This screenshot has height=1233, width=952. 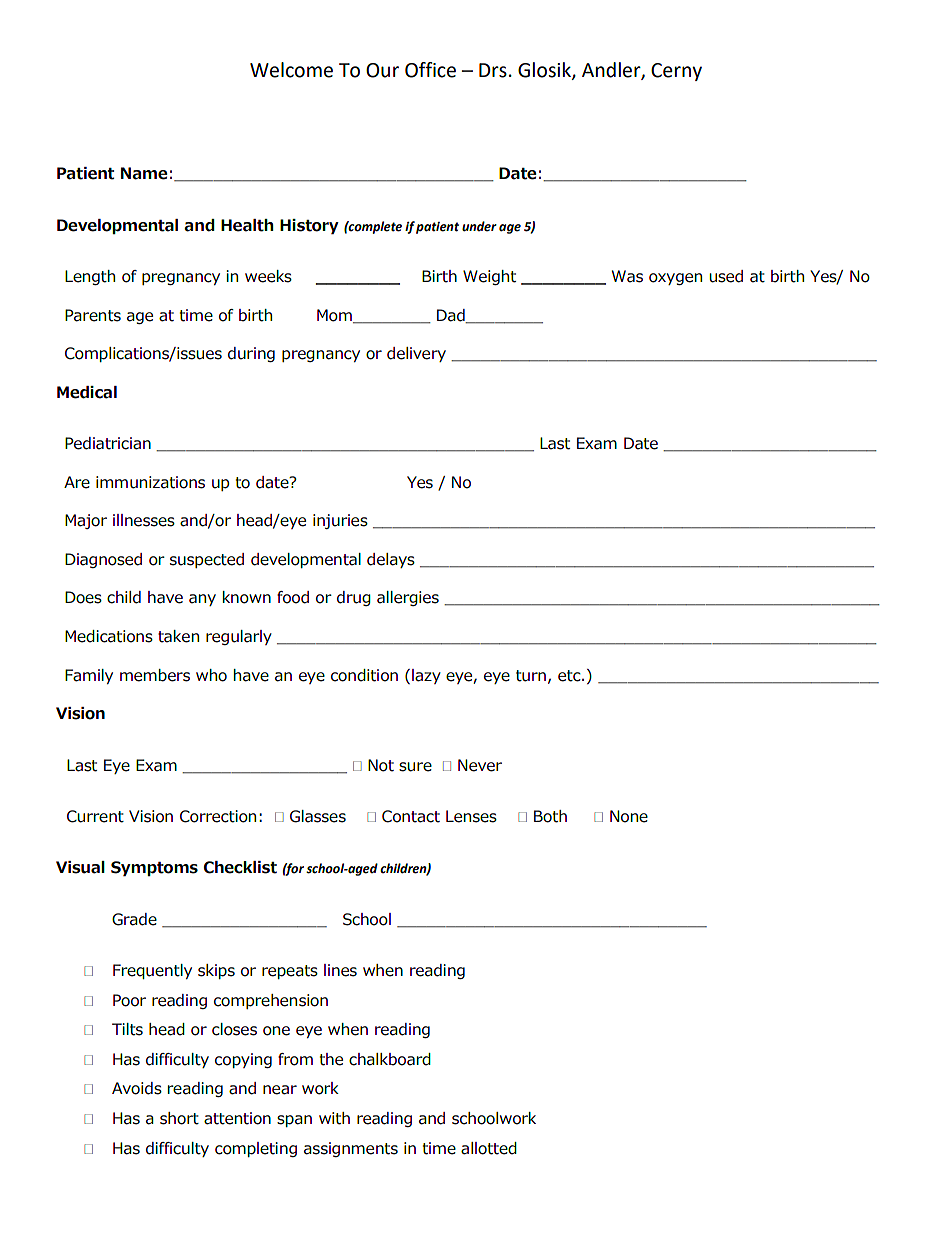 I want to click on short, so click(x=179, y=1118).
